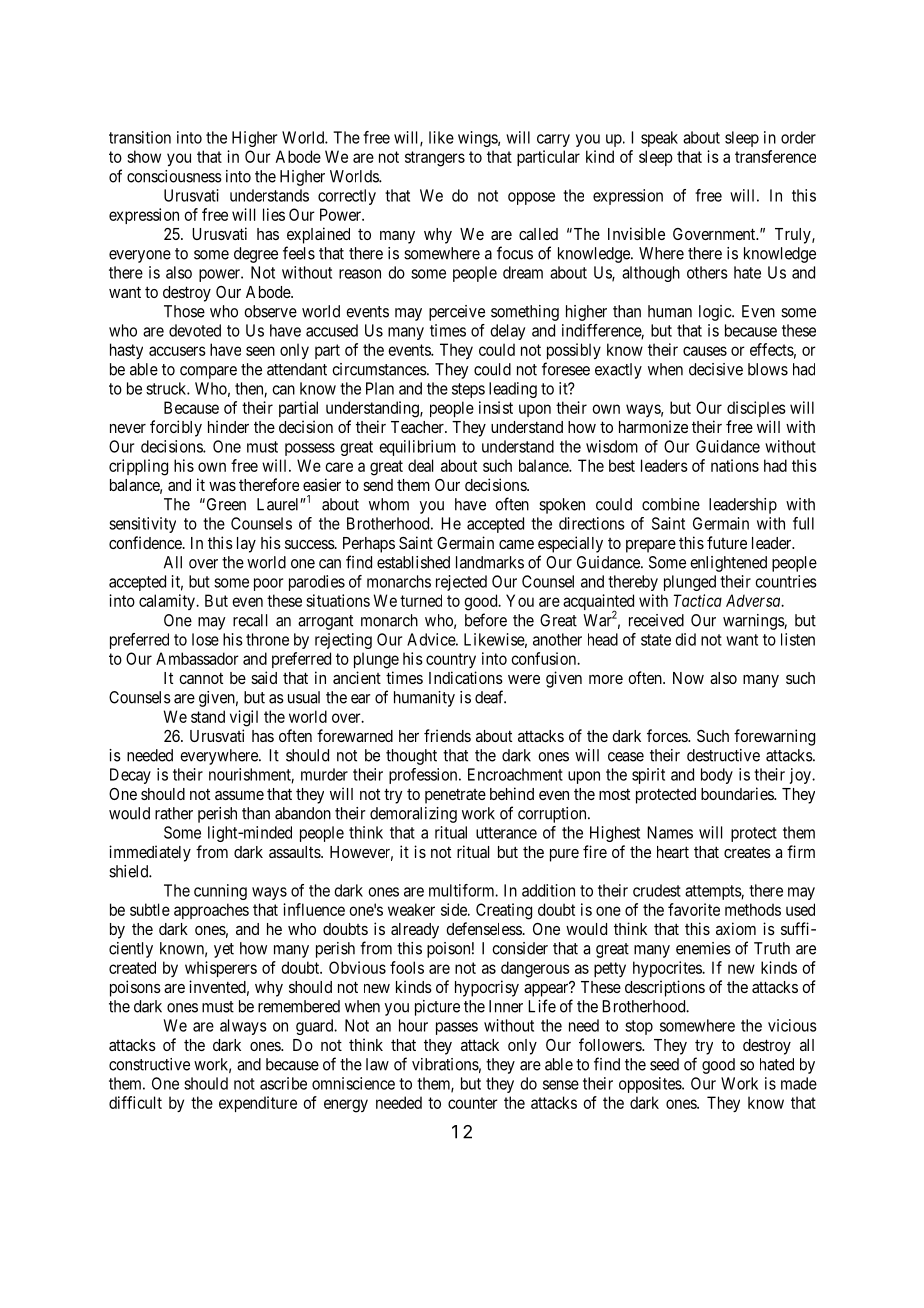 Image resolution: width=924 pixels, height=1308 pixels. What do you see at coordinates (717, 776) in the document?
I see `body` at bounding box center [717, 776].
